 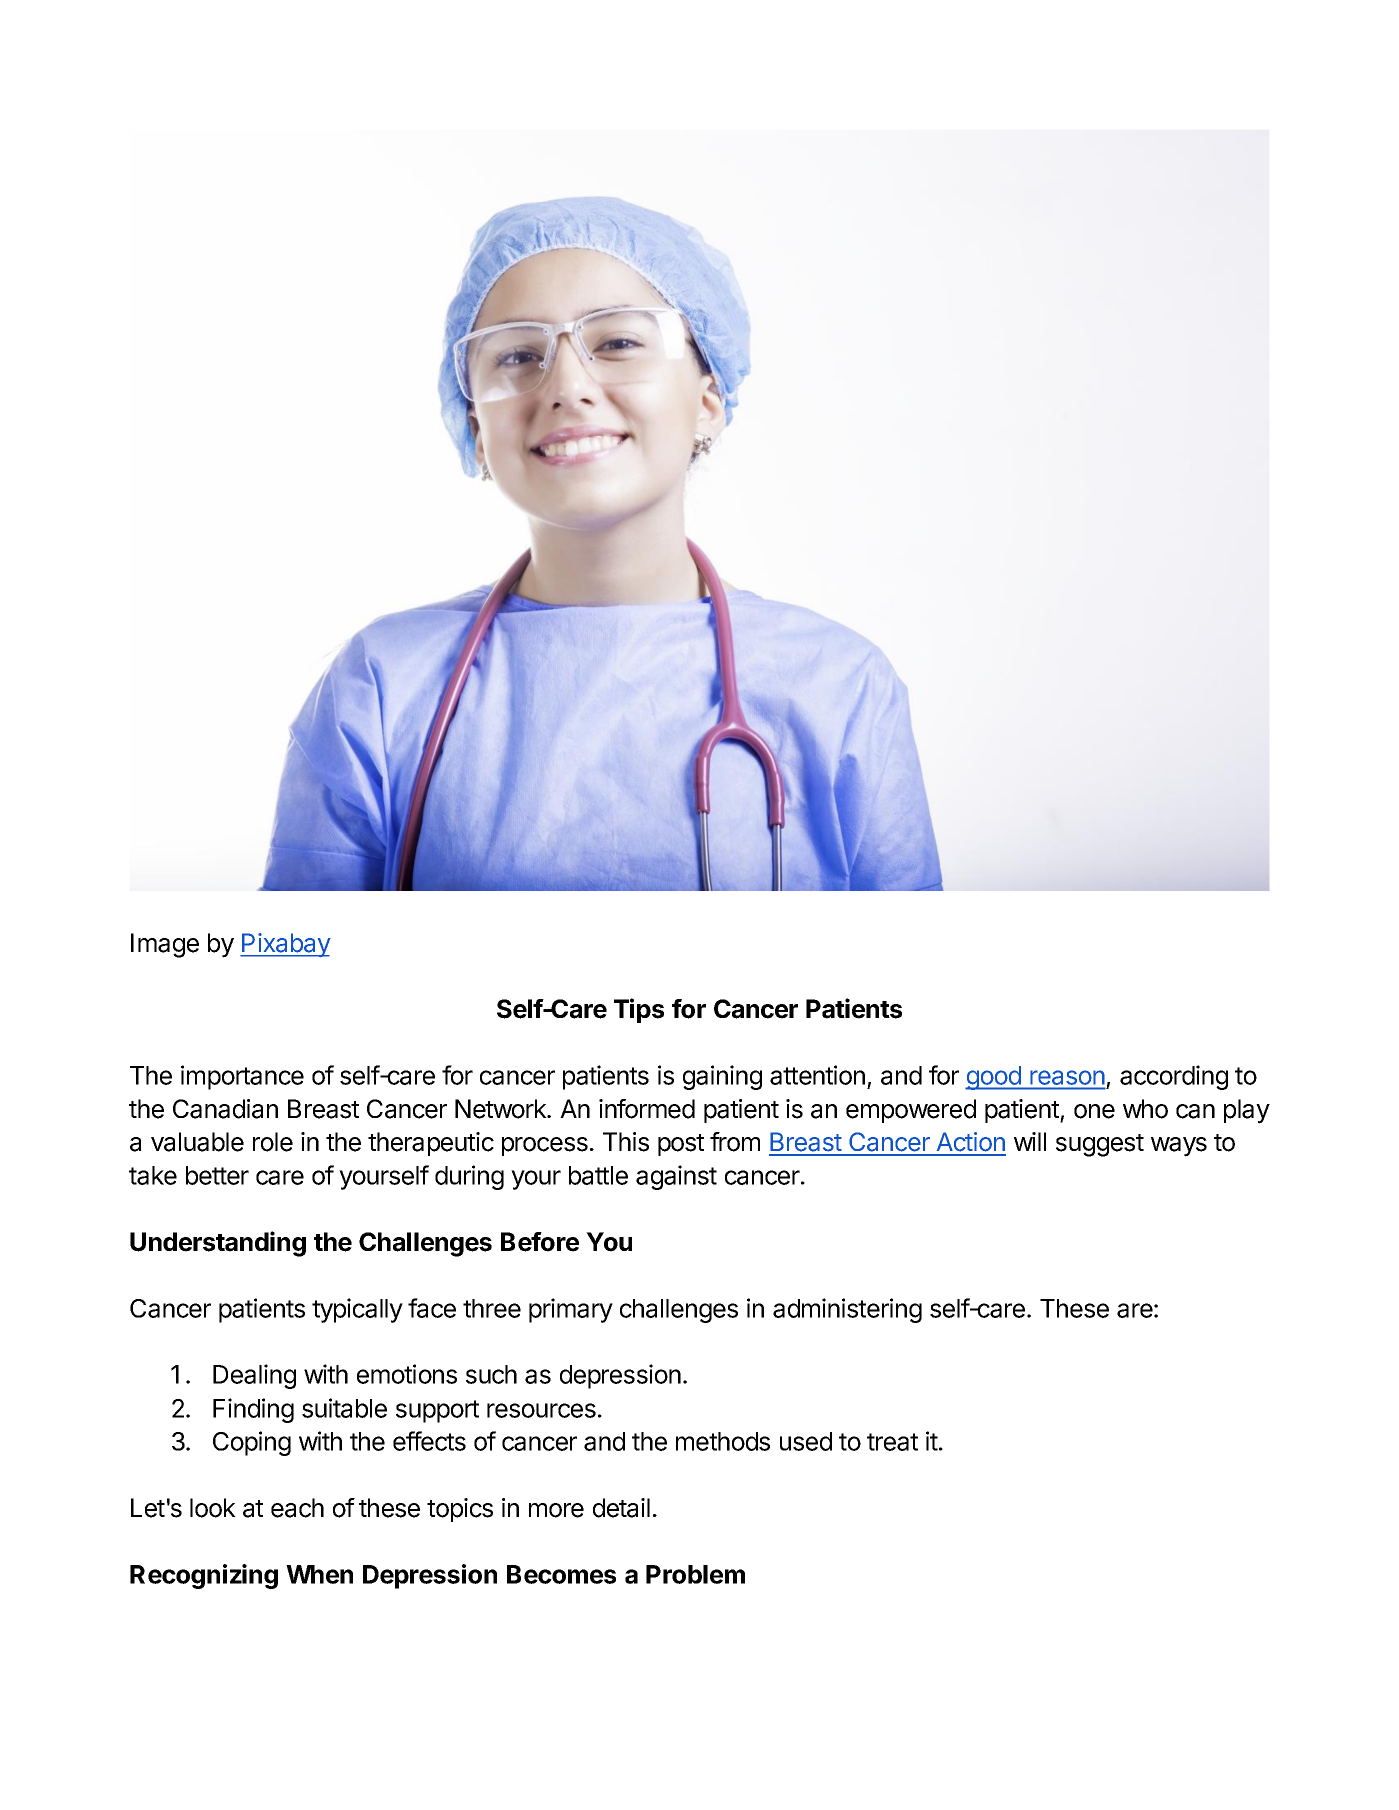 What do you see at coordinates (1174, 1077) in the screenshot?
I see `according` at bounding box center [1174, 1077].
